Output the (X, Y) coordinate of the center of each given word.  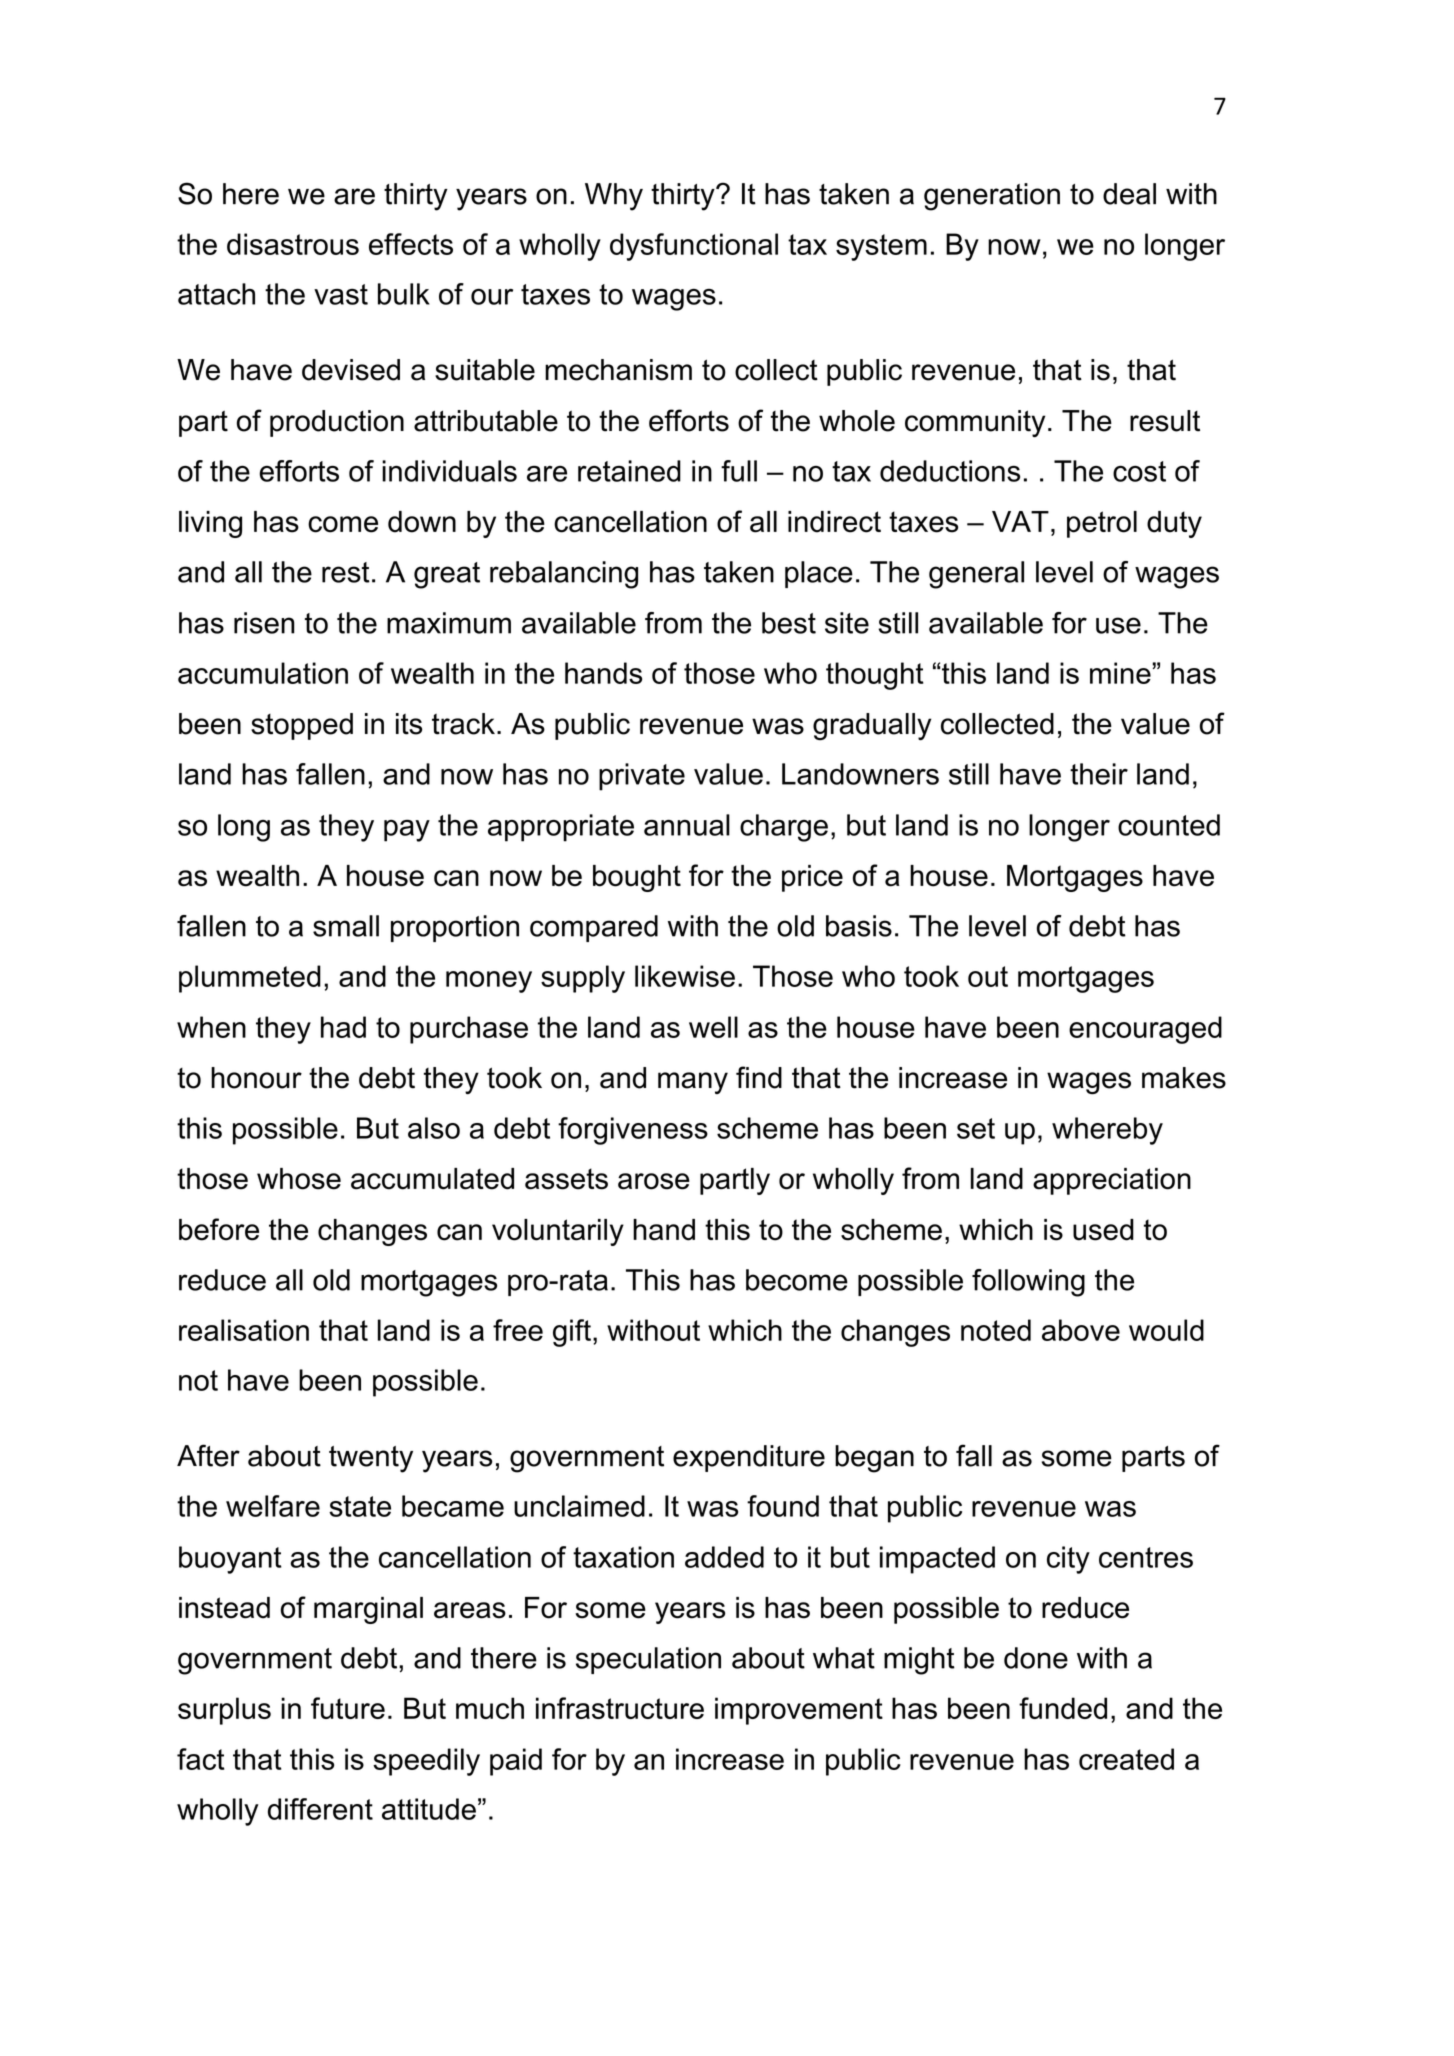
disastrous (293, 244)
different (320, 1809)
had (343, 1027)
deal (1129, 194)
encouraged (1145, 1030)
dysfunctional (694, 247)
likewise (685, 976)
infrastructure (620, 1708)
